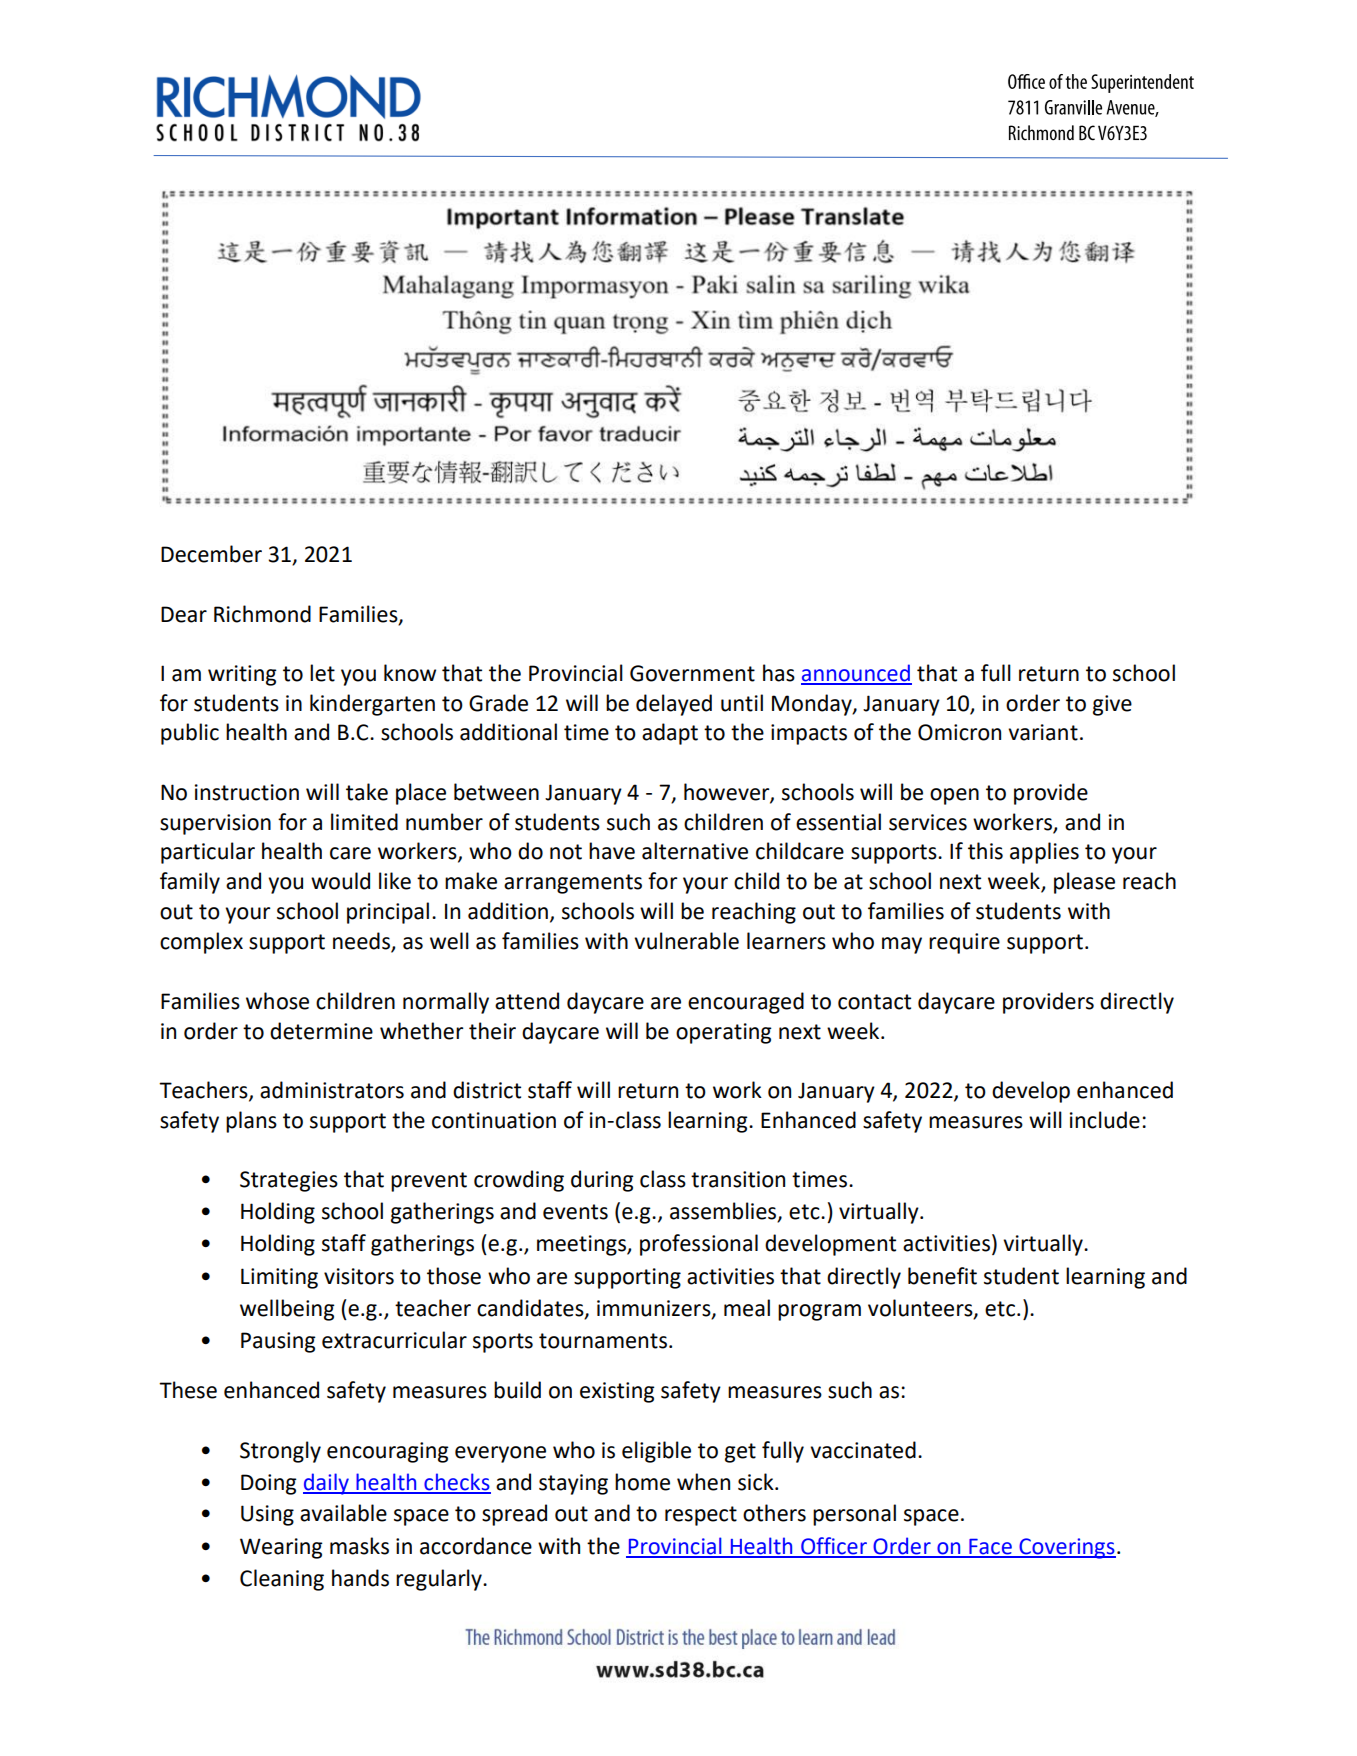 This image has height=1756, width=1357. Describe the element at coordinates (701, 1516) in the image. I see `respect` at that location.
